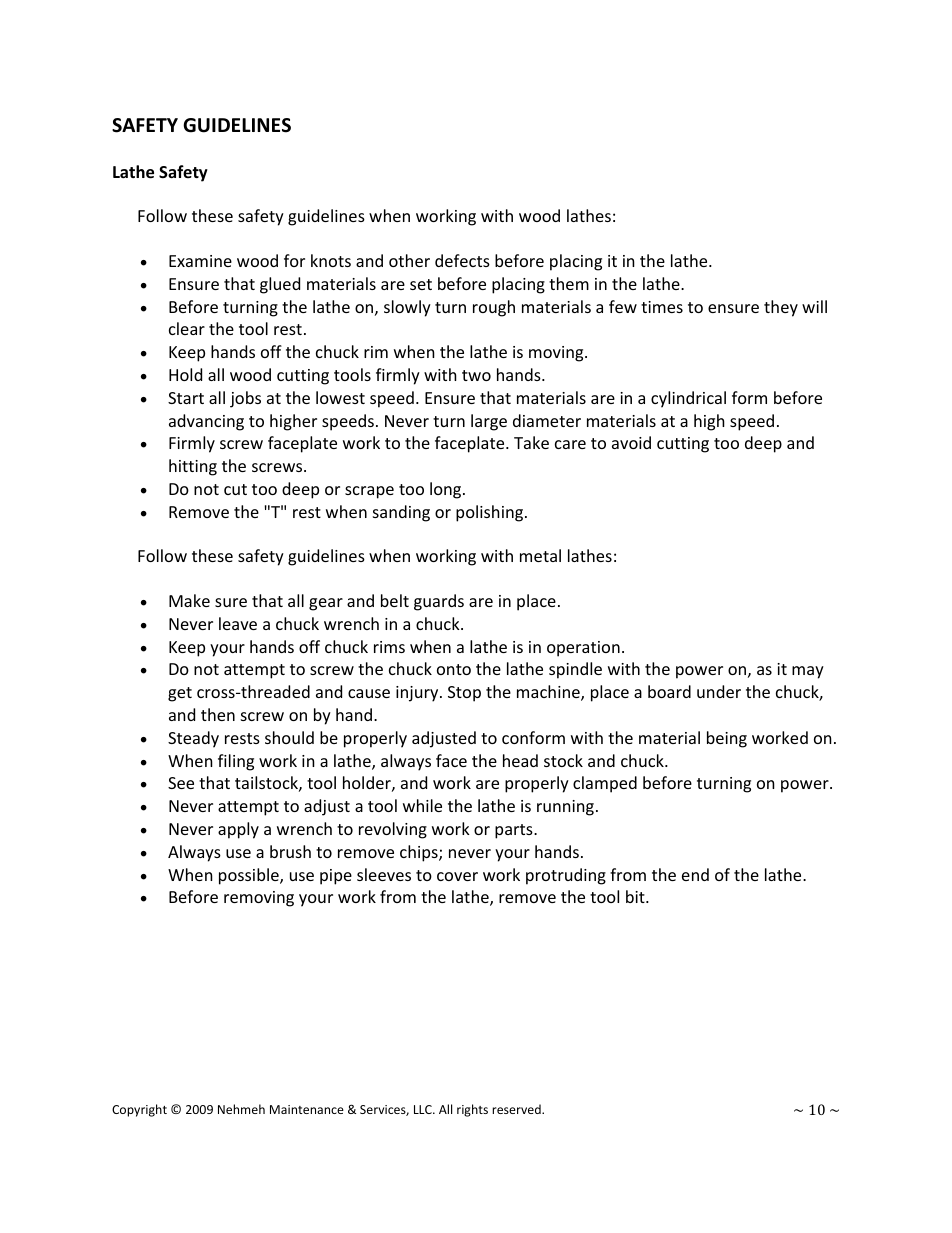  I want to click on get, so click(180, 694).
